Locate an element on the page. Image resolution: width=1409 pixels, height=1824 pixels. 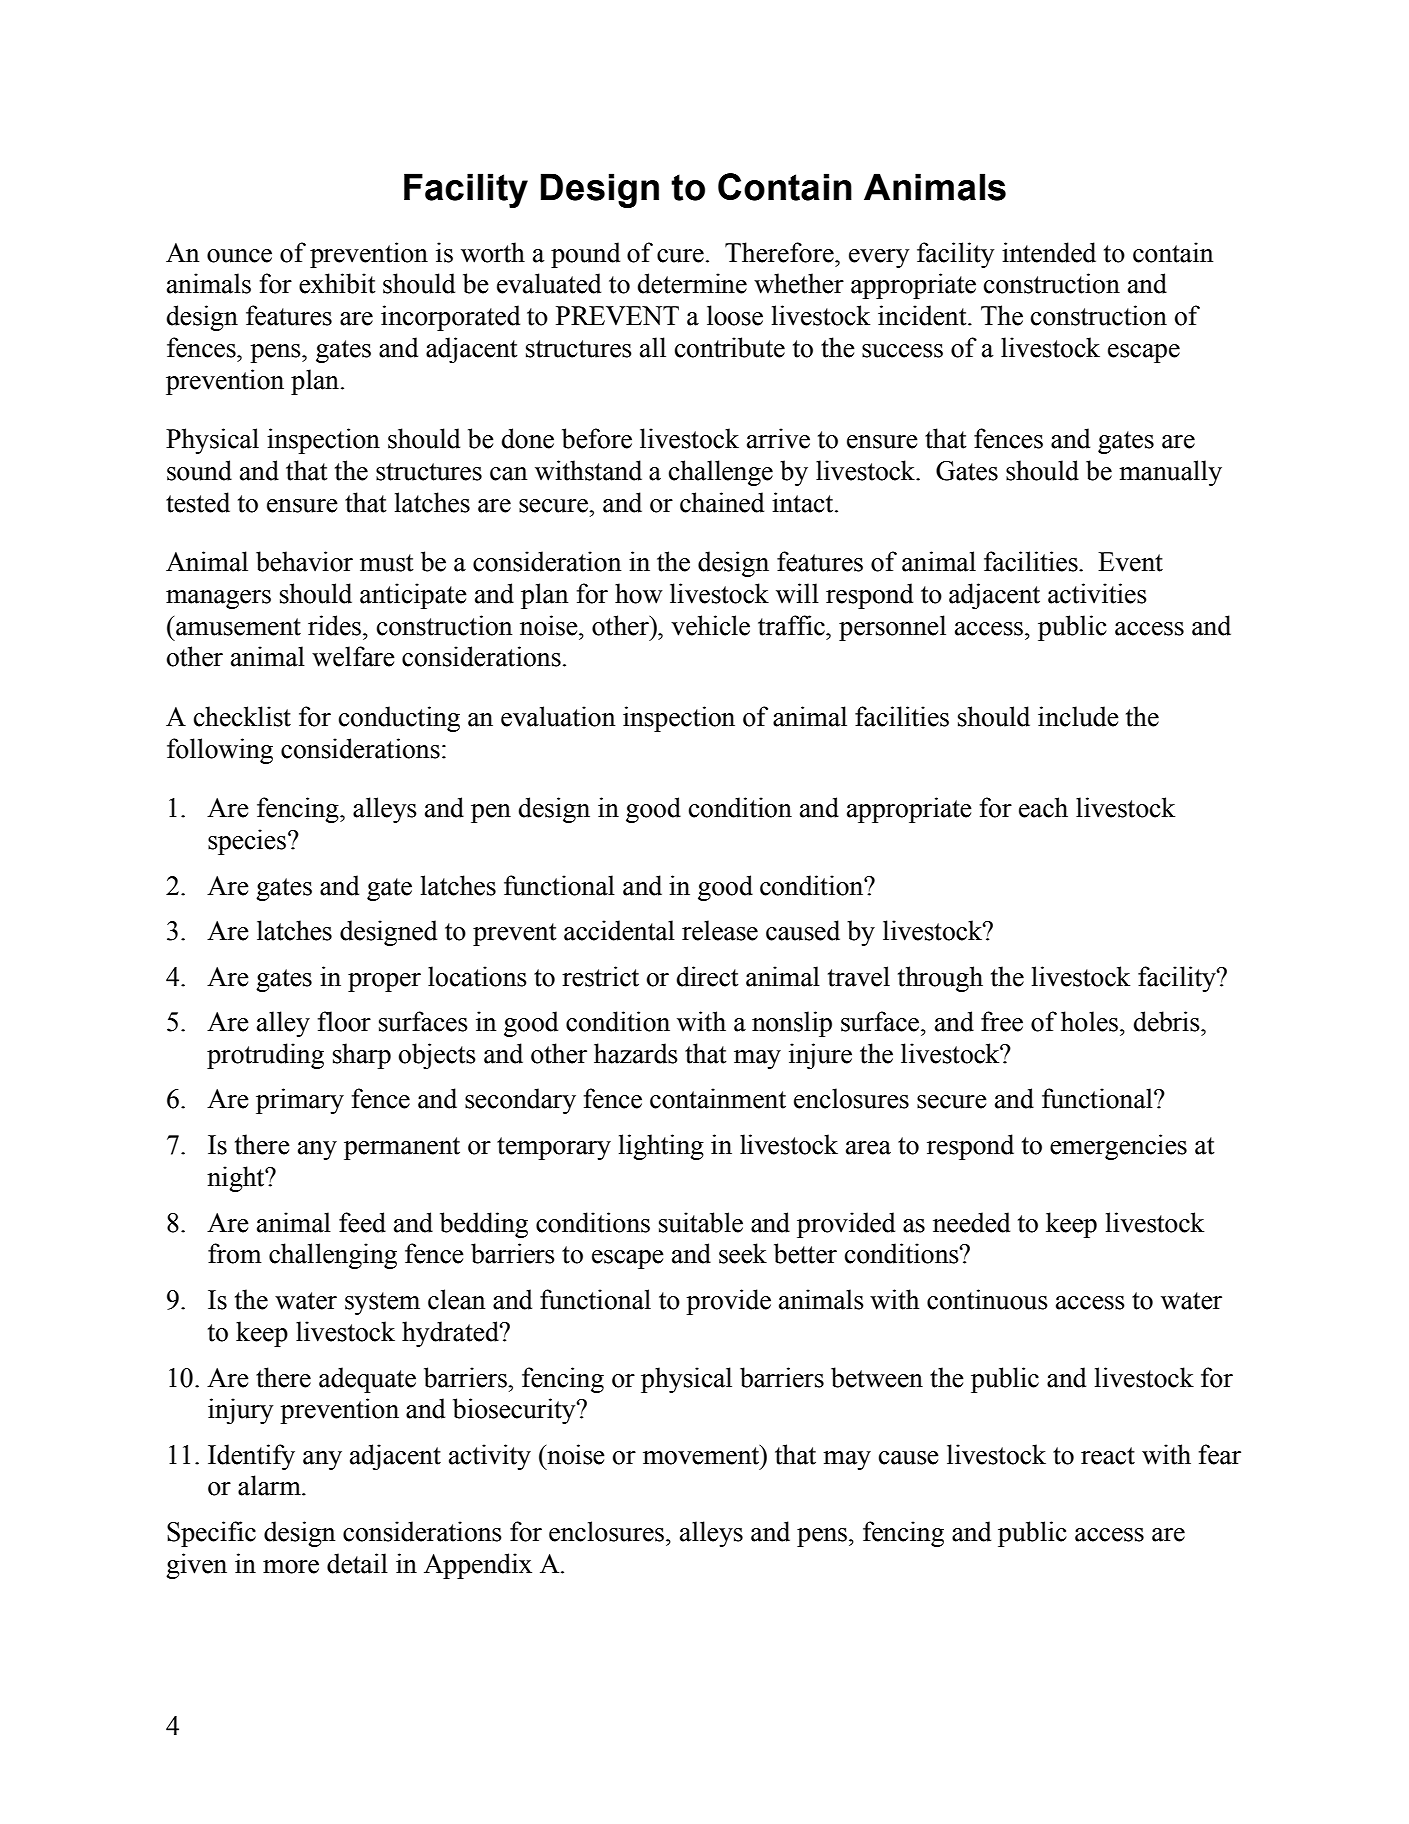
more is located at coordinates (291, 1567).
